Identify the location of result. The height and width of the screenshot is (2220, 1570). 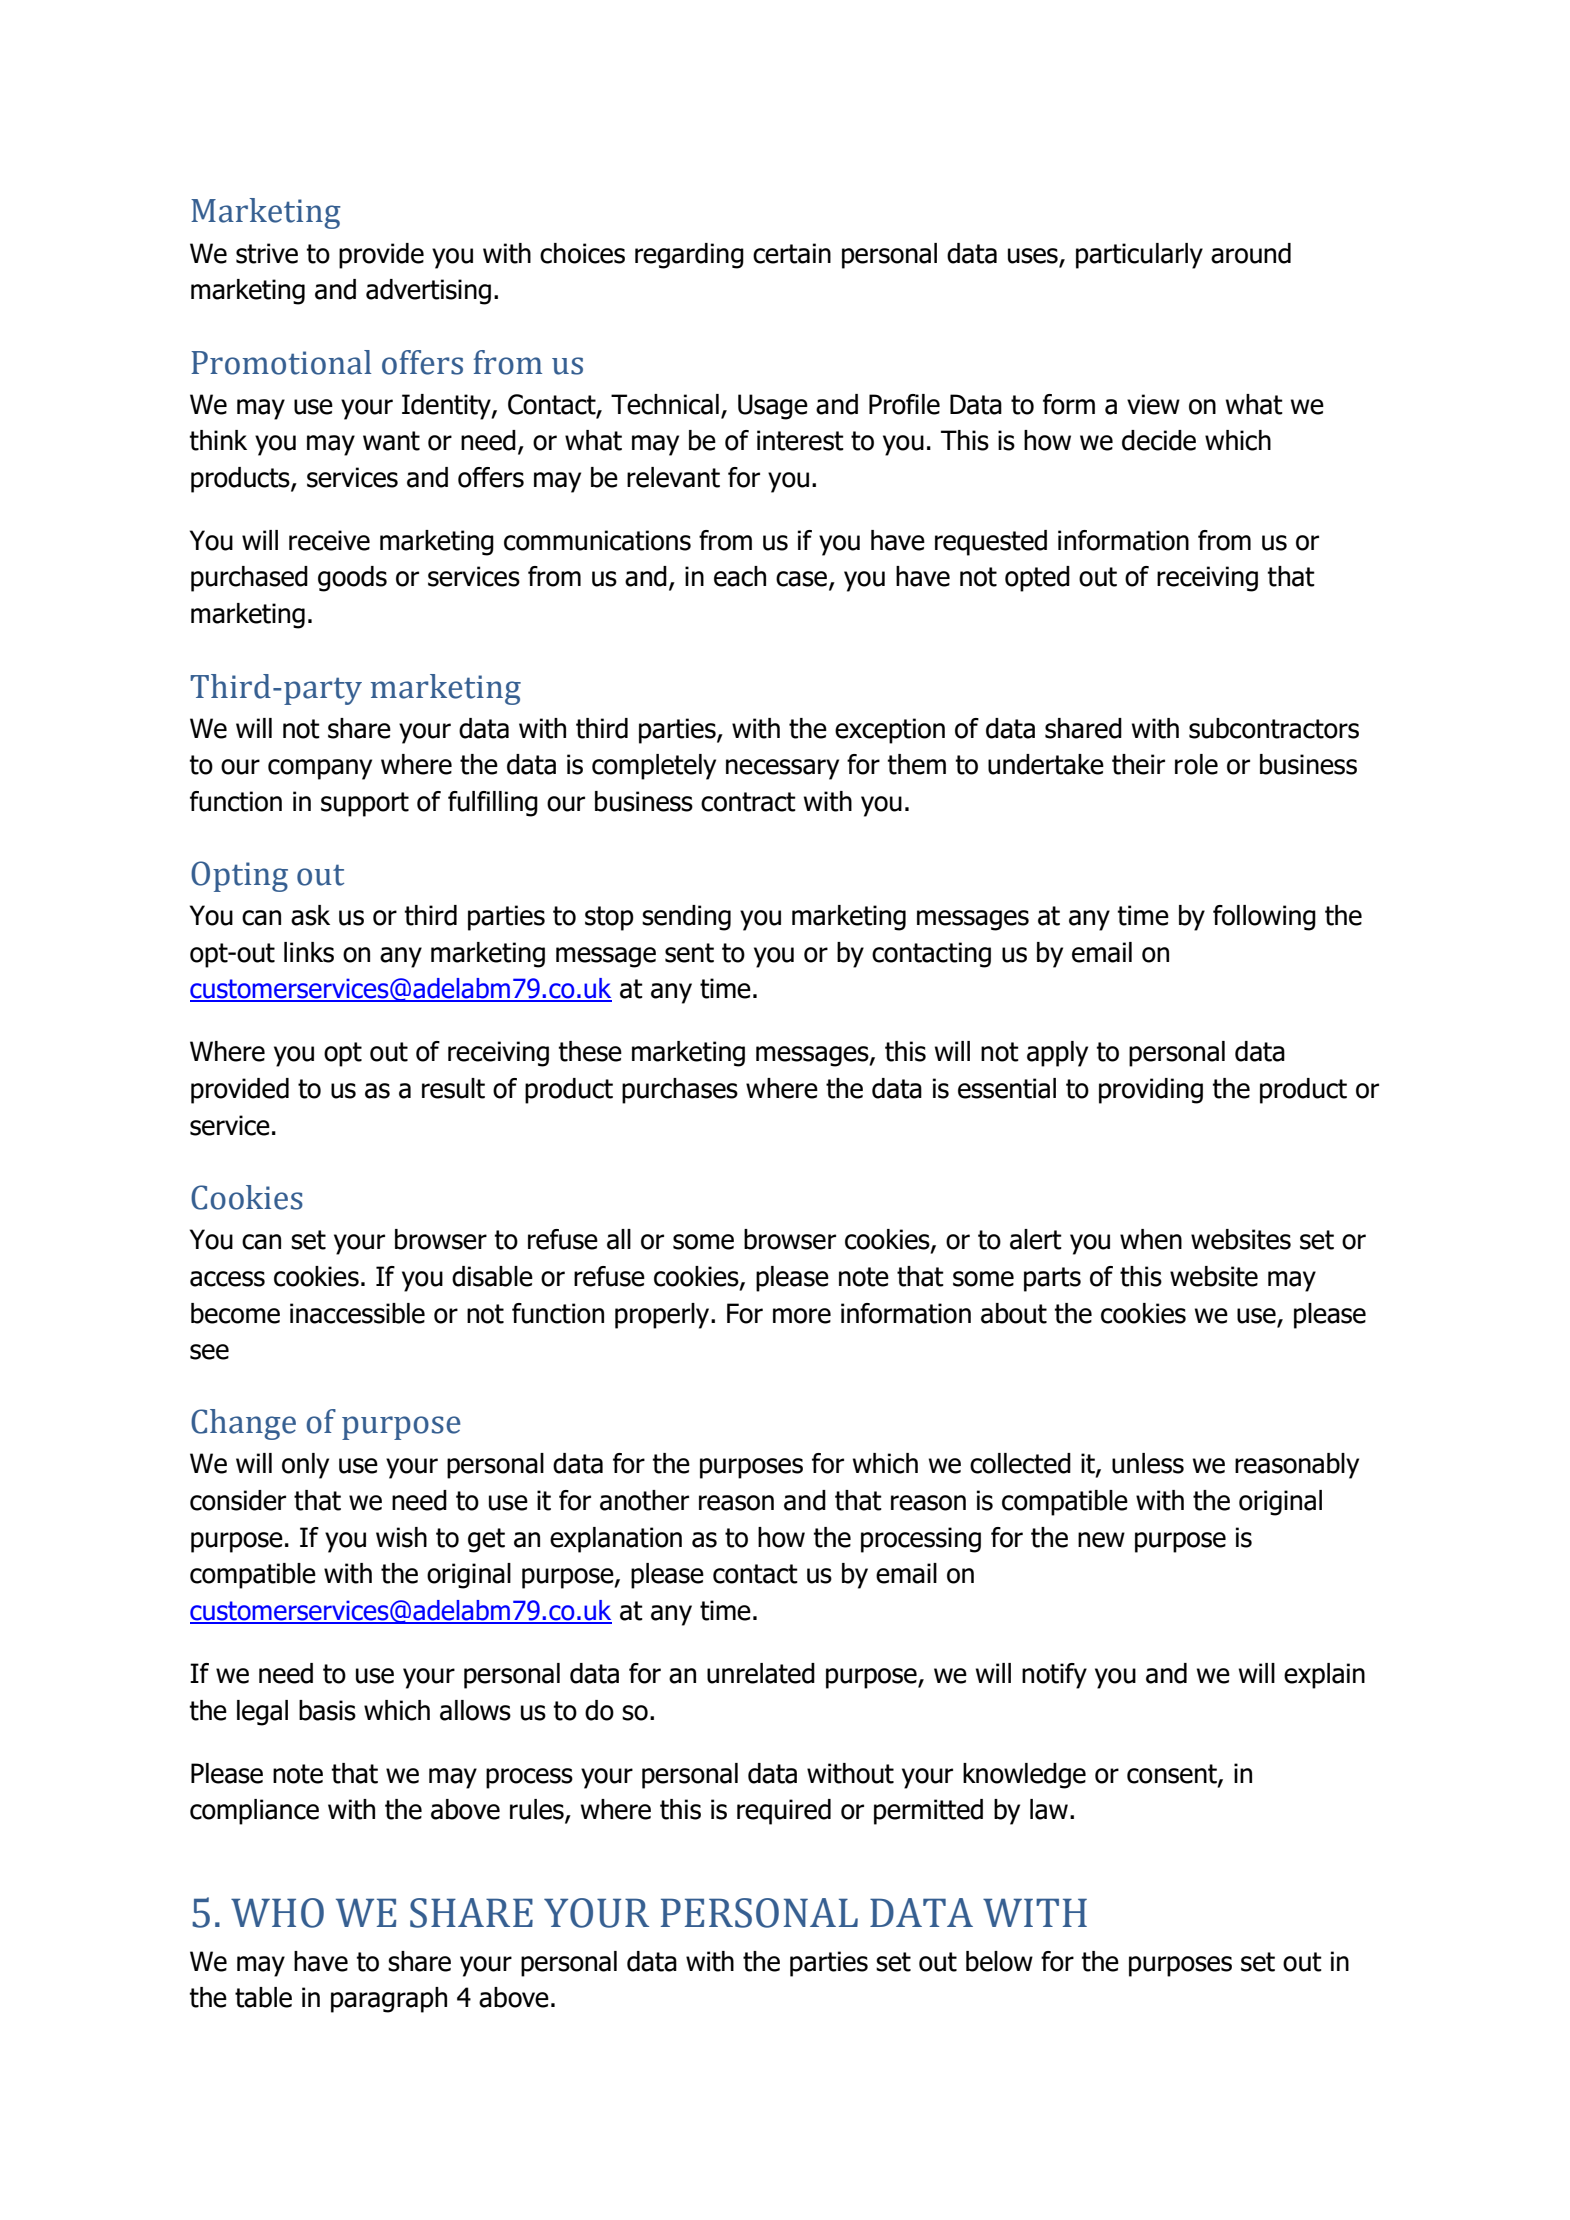
(453, 1088).
